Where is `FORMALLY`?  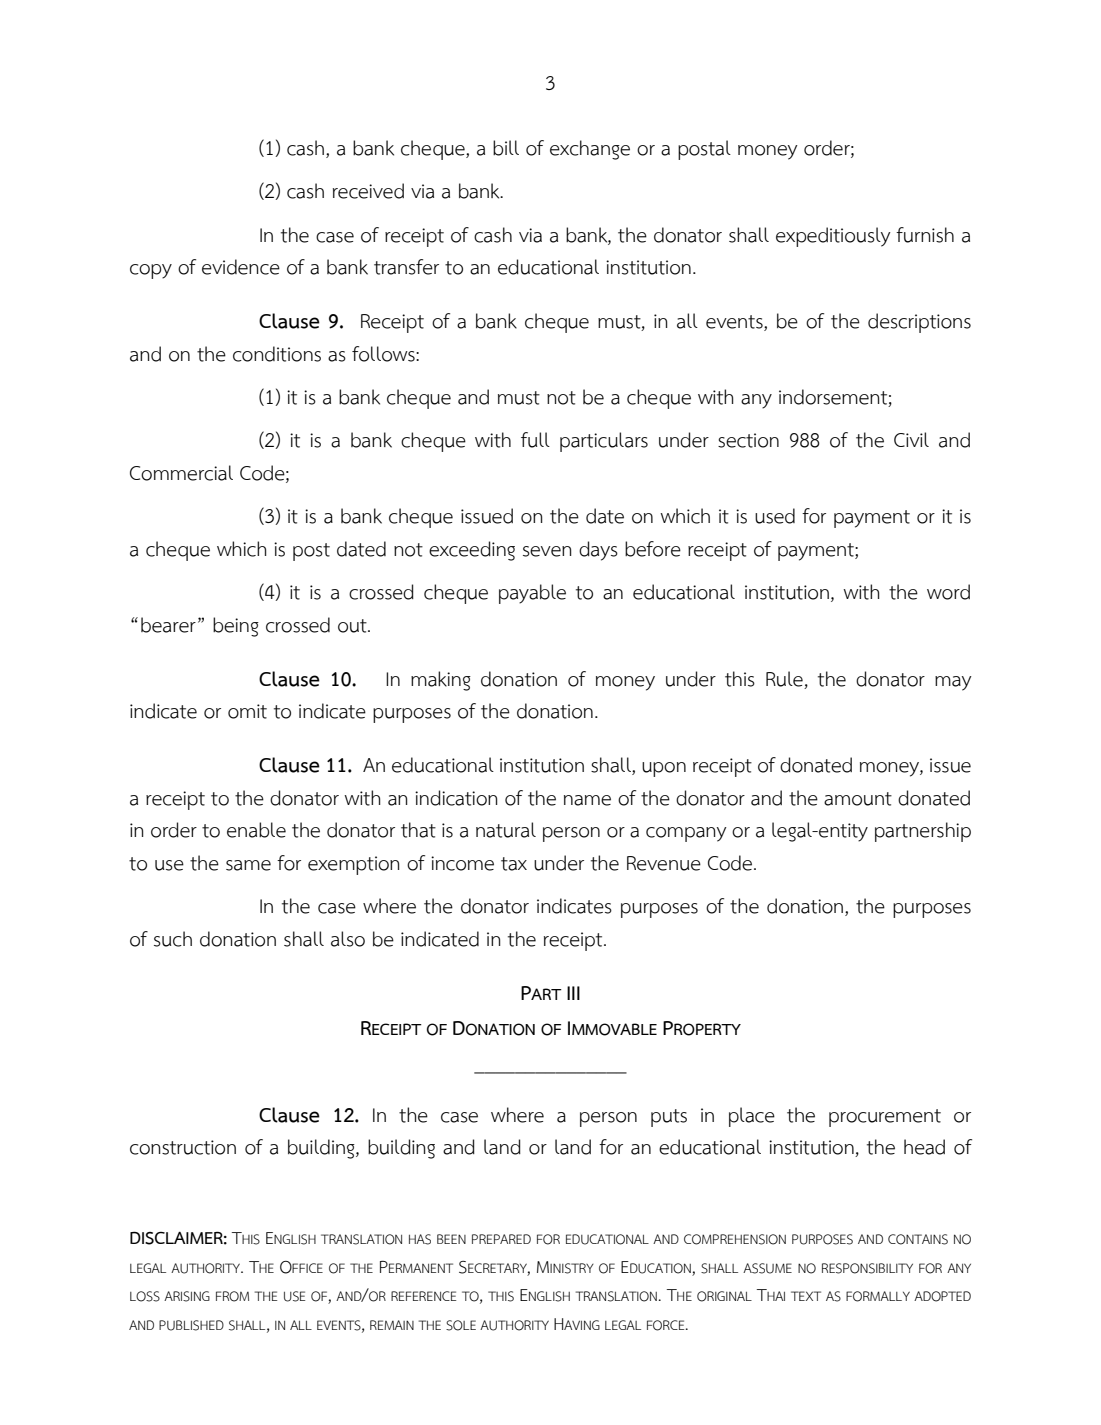 FORMALLY is located at coordinates (878, 1296).
